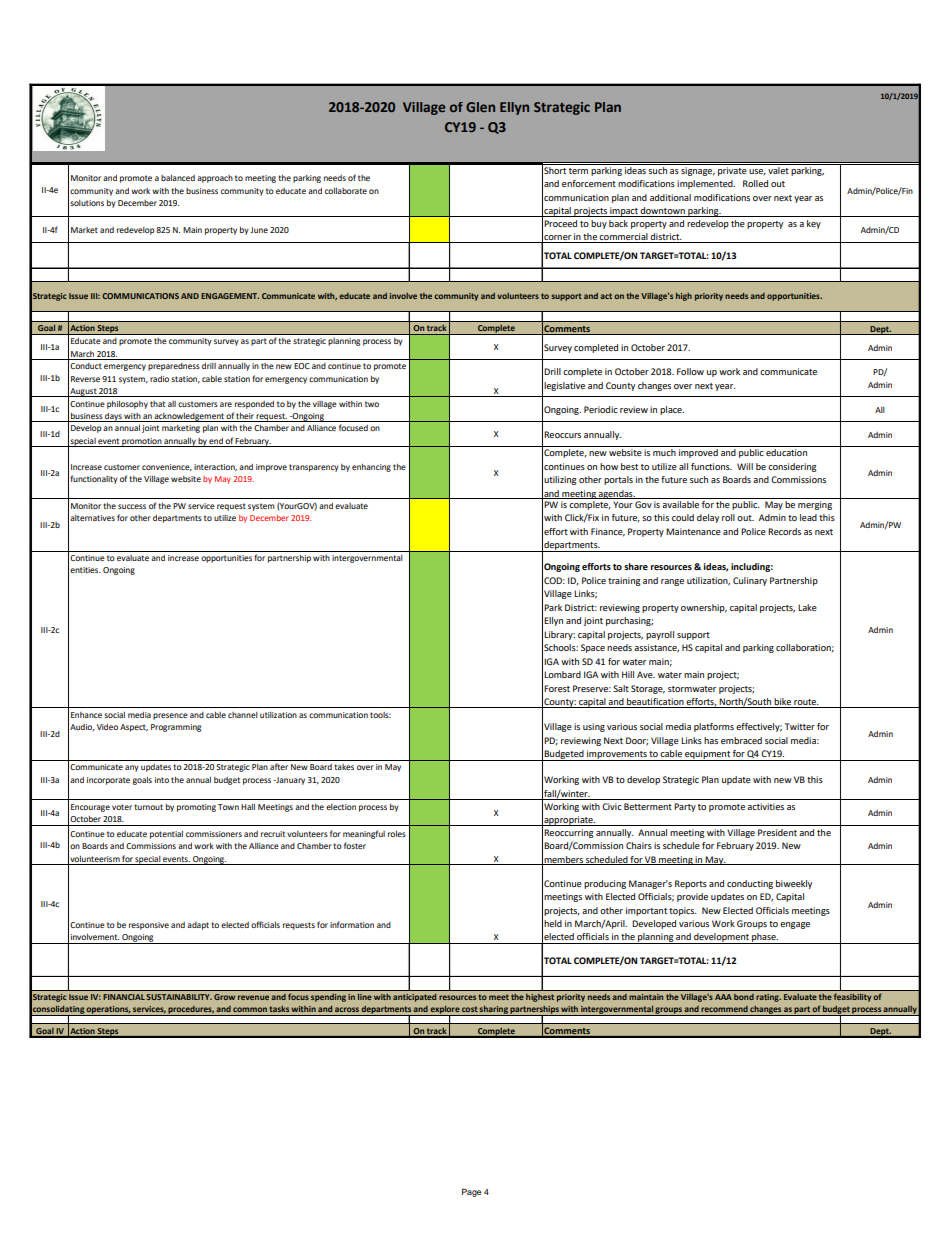  What do you see at coordinates (480, 107) in the screenshot?
I see `Glen` at bounding box center [480, 107].
